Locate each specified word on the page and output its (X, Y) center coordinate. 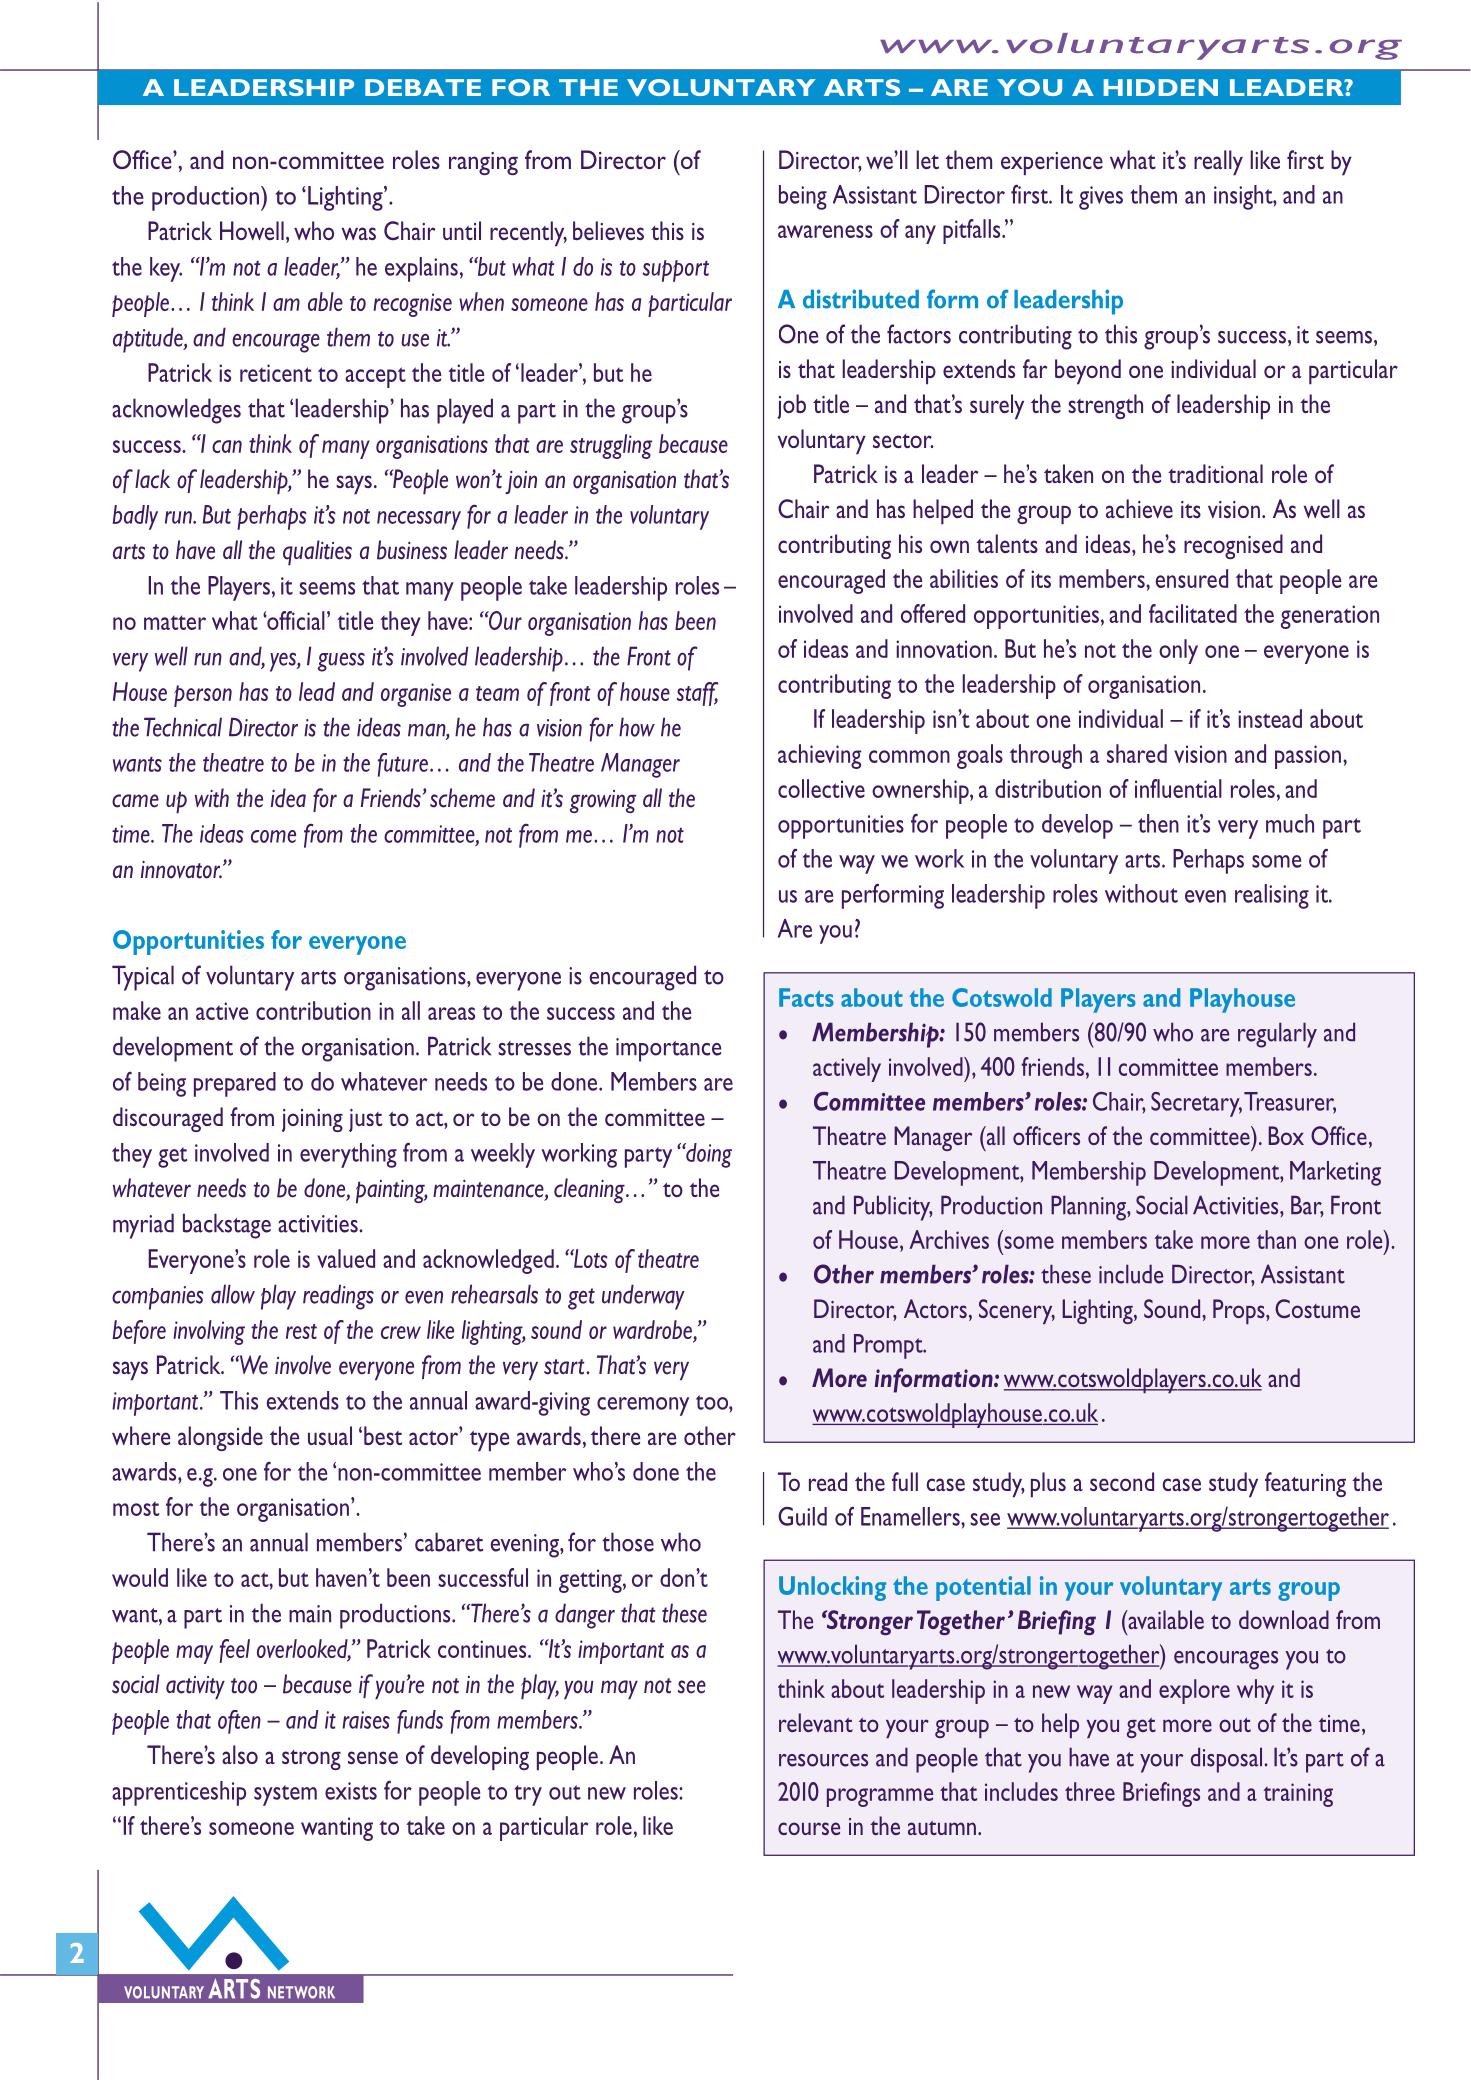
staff (697, 694)
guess (341, 662)
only (1178, 651)
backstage (227, 1226)
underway (643, 1297)
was (359, 233)
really (1218, 162)
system (285, 1795)
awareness (825, 231)
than (1276, 1239)
